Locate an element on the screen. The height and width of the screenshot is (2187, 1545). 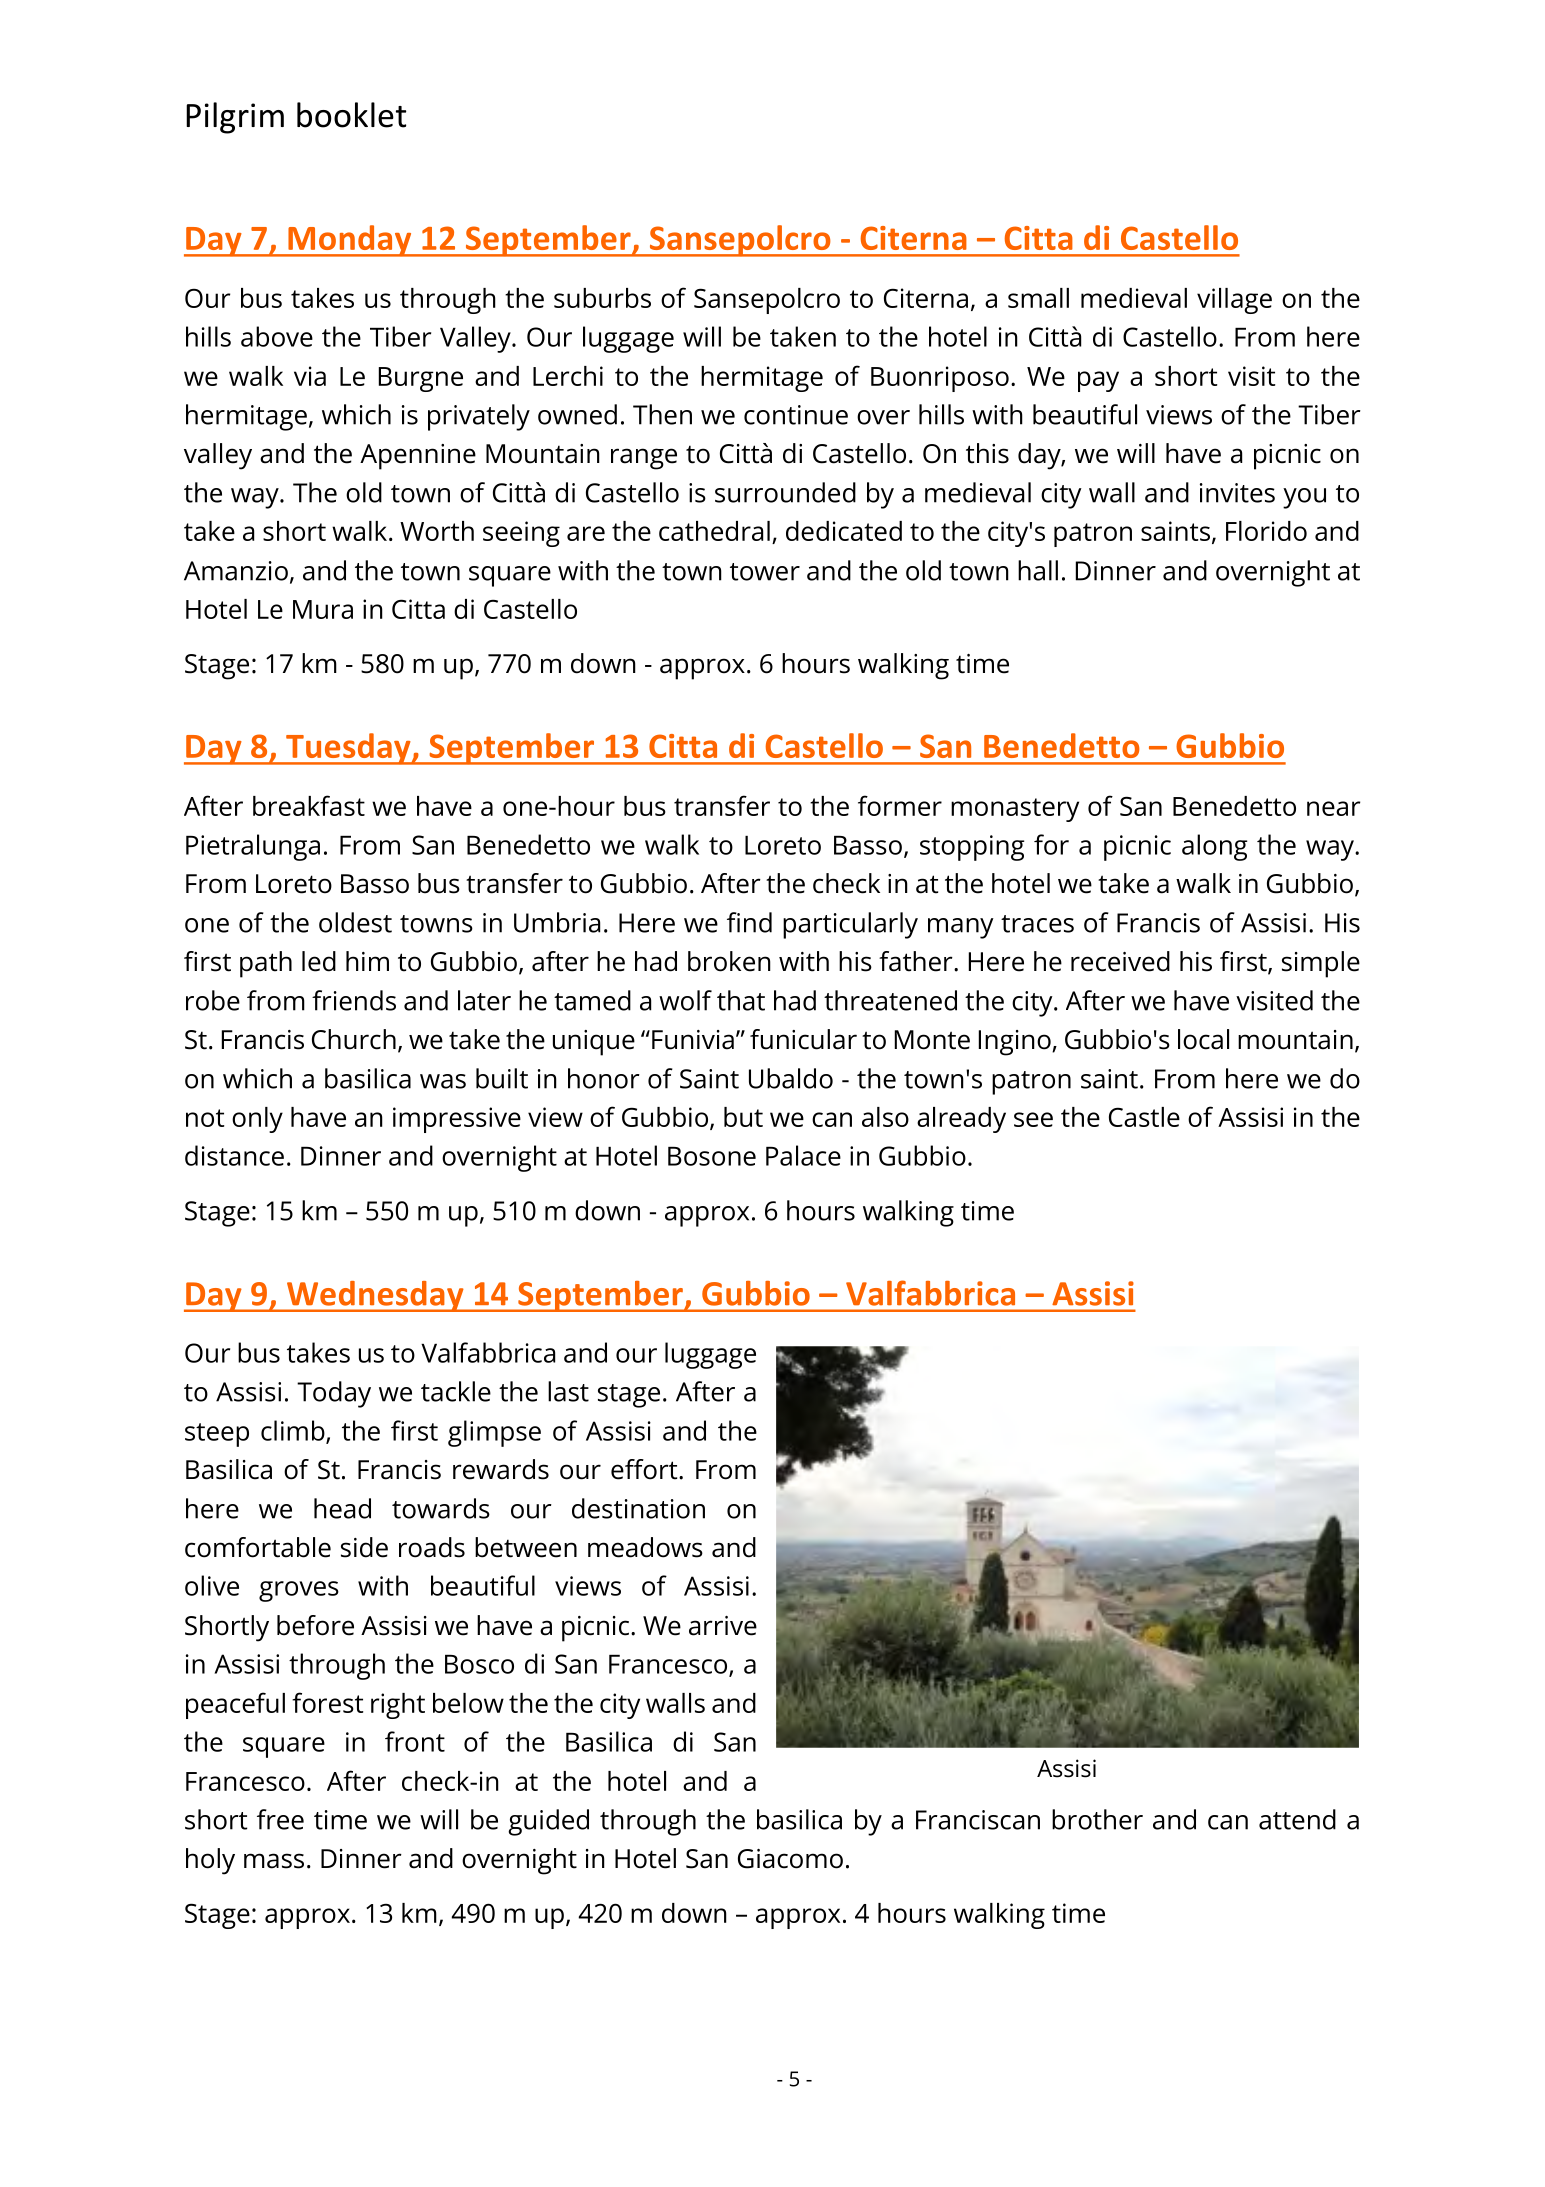
attend is located at coordinates (1297, 1819).
